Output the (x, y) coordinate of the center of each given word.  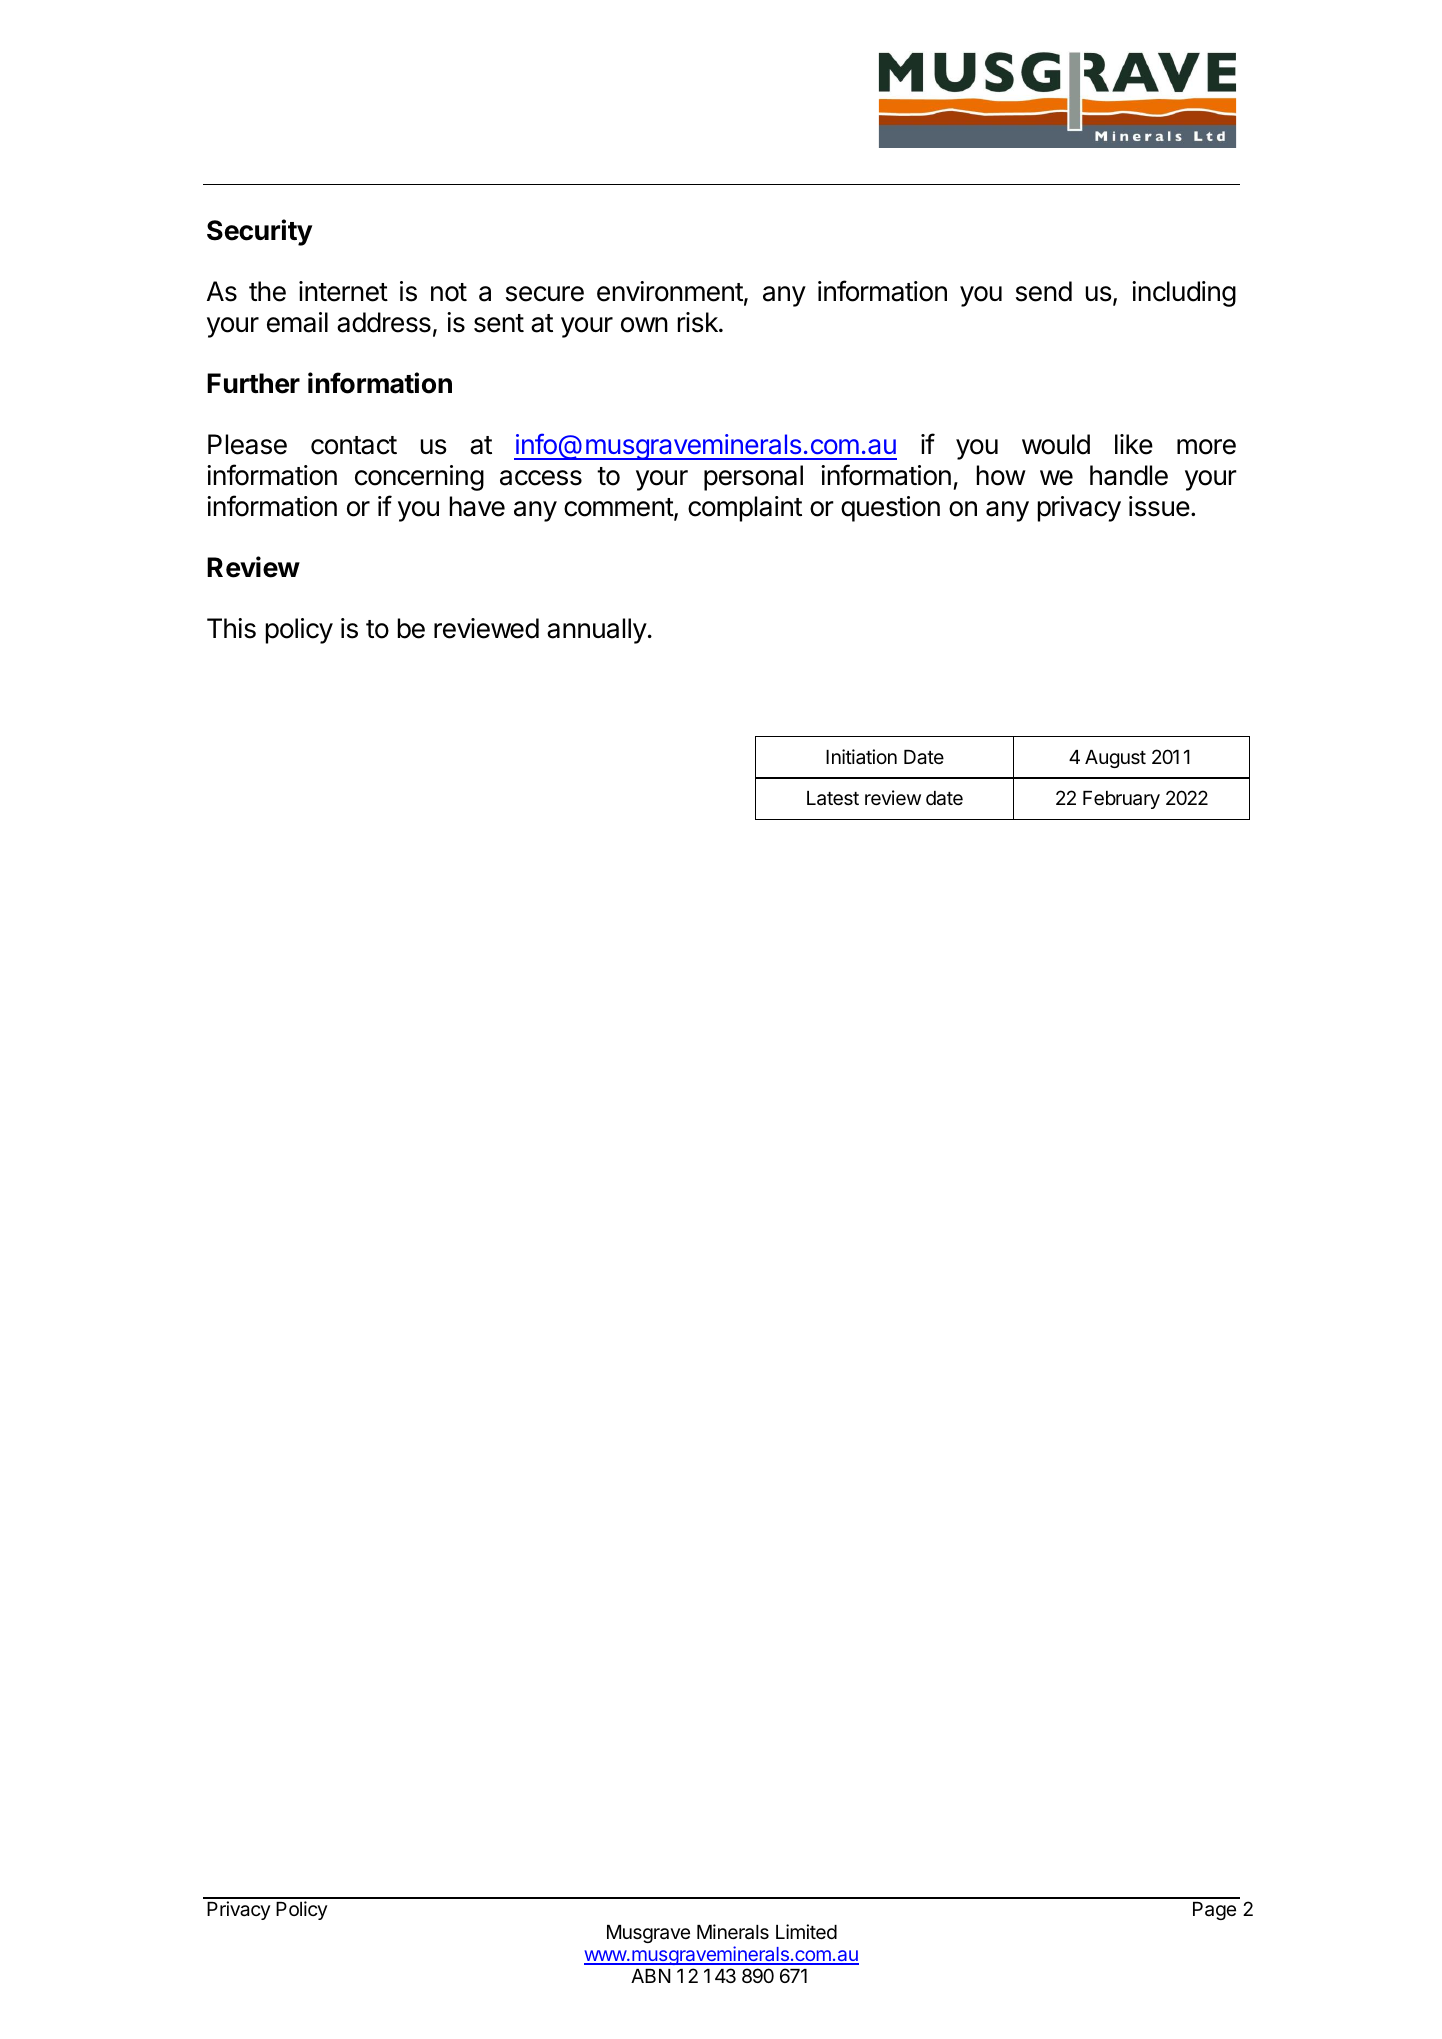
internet (343, 291)
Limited (806, 1931)
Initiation (861, 756)
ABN (651, 1976)
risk (699, 322)
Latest (833, 798)
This (231, 628)
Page (1214, 1911)
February (1121, 800)
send (1044, 291)
